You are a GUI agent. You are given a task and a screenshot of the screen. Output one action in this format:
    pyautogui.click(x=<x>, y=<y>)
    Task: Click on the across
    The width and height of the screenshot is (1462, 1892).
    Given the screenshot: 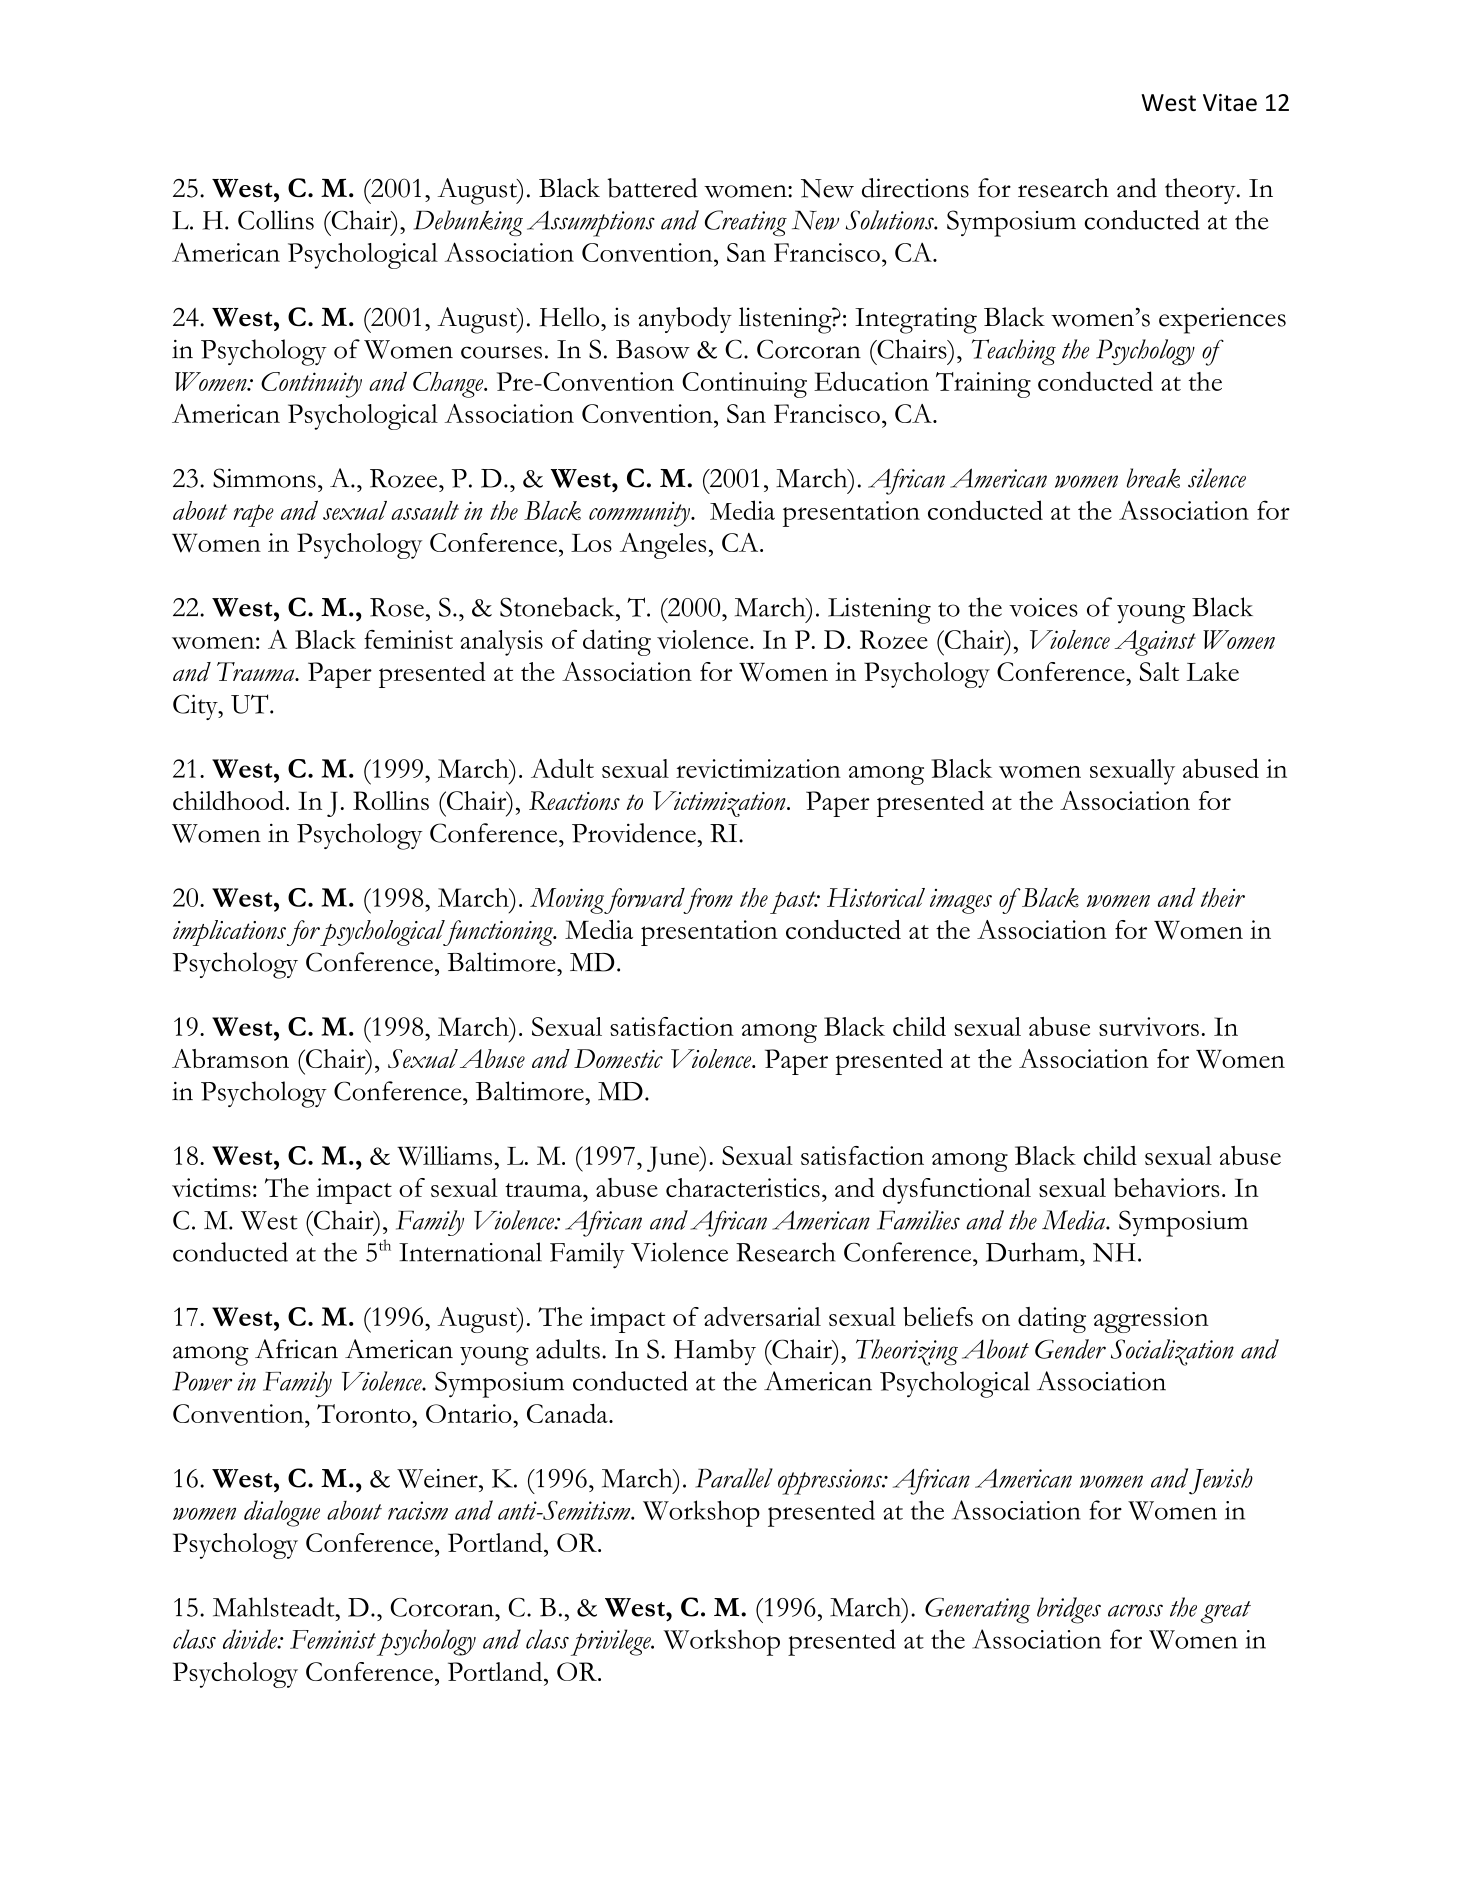 What is the action you would take?
    pyautogui.click(x=1135, y=1610)
